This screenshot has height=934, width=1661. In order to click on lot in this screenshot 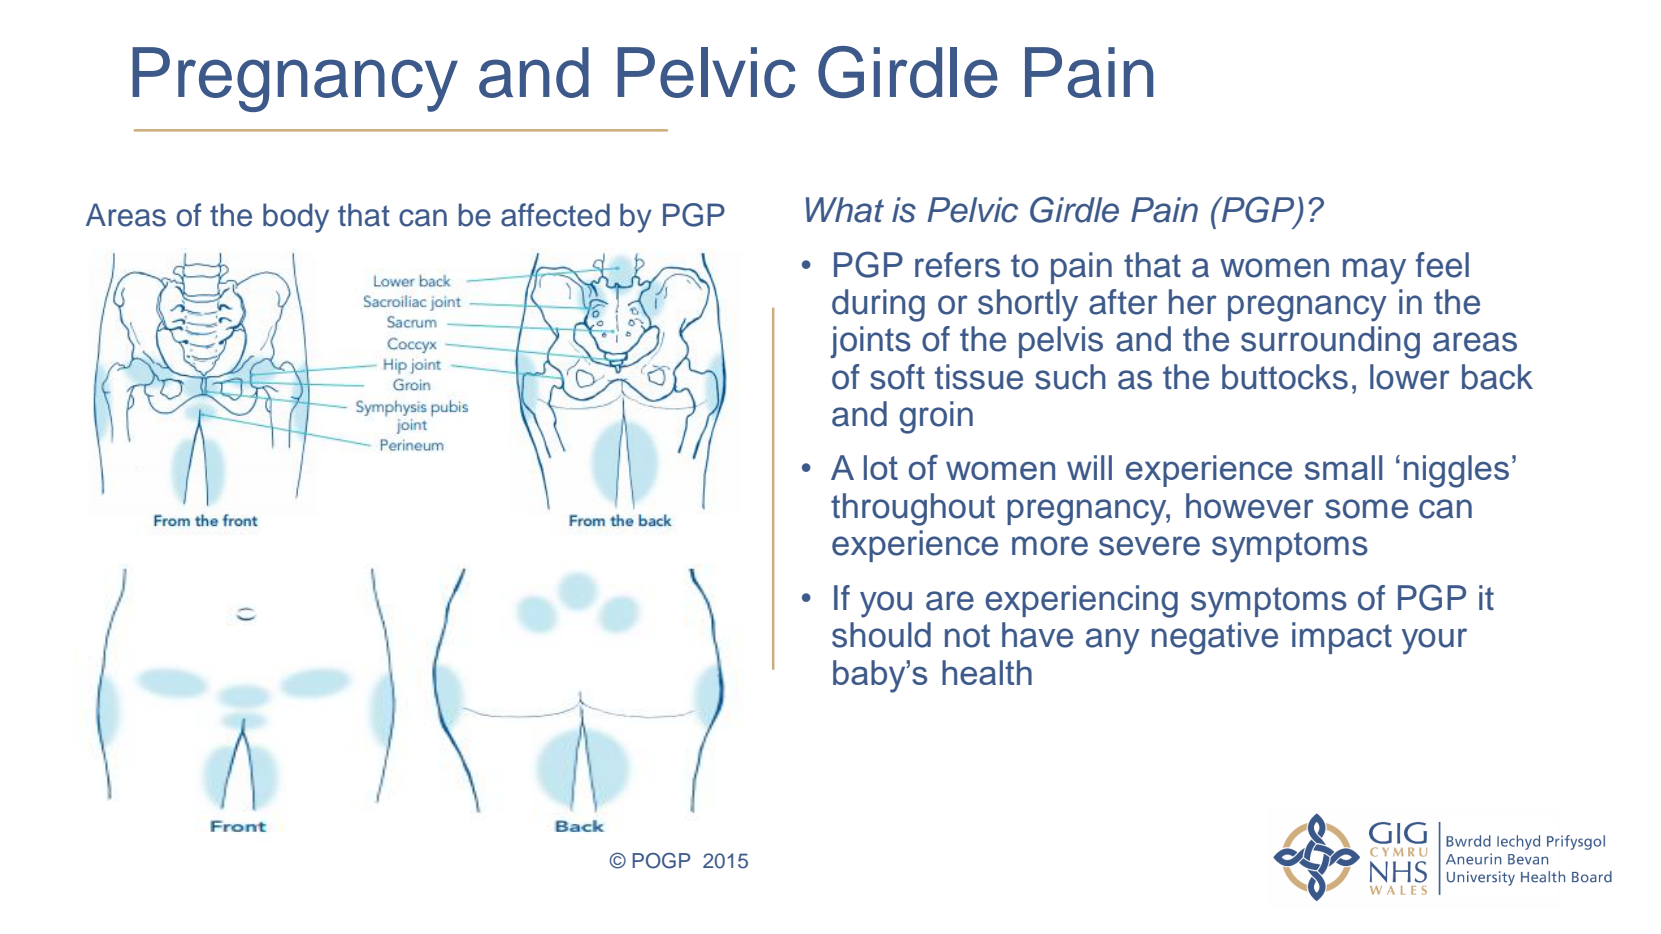, I will do `click(881, 467)`.
